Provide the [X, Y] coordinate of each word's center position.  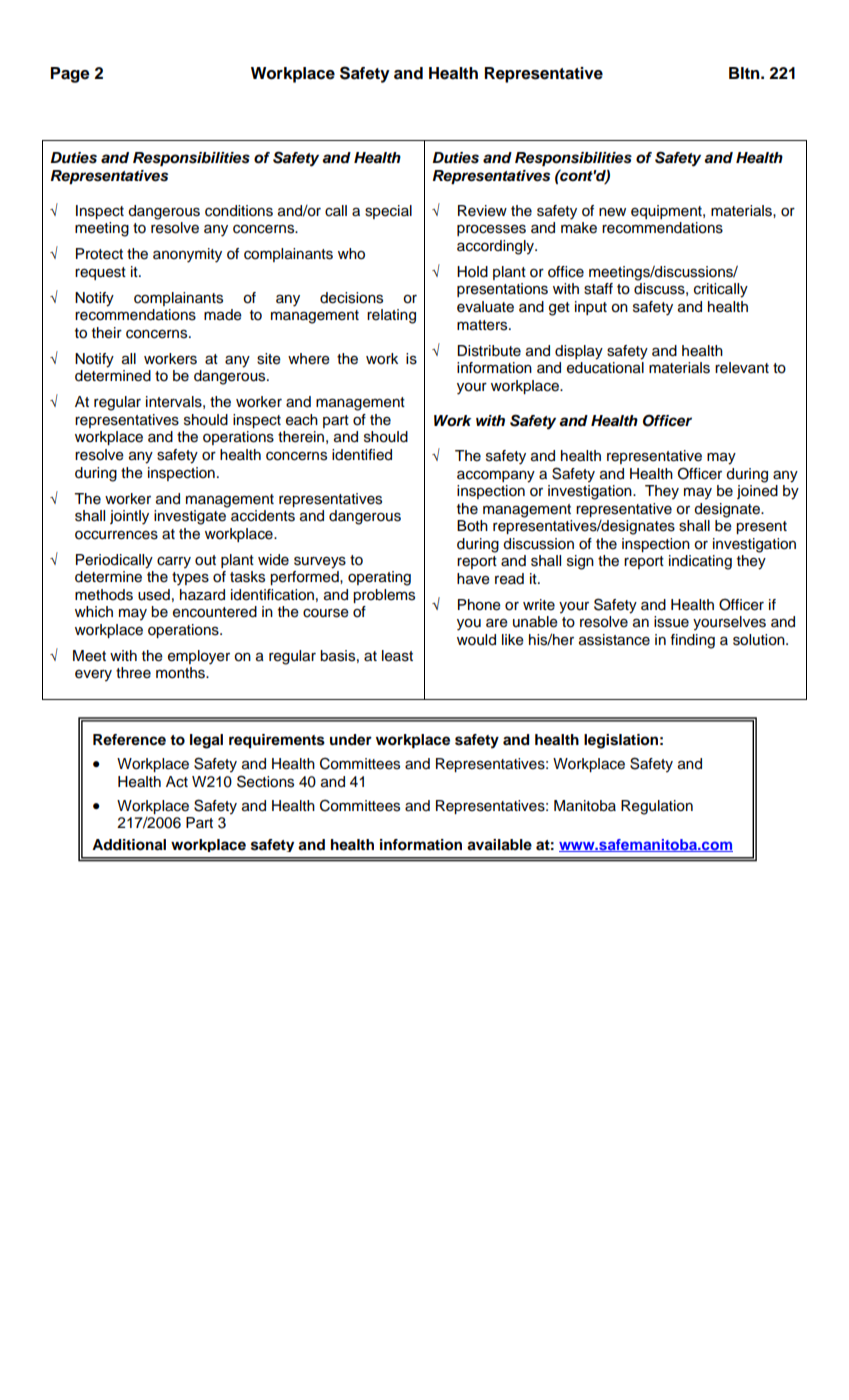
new [612, 212]
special [388, 212]
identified [362, 455]
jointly [129, 517]
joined [757, 492]
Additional [129, 845]
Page [70, 75]
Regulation [657, 807]
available [499, 845]
